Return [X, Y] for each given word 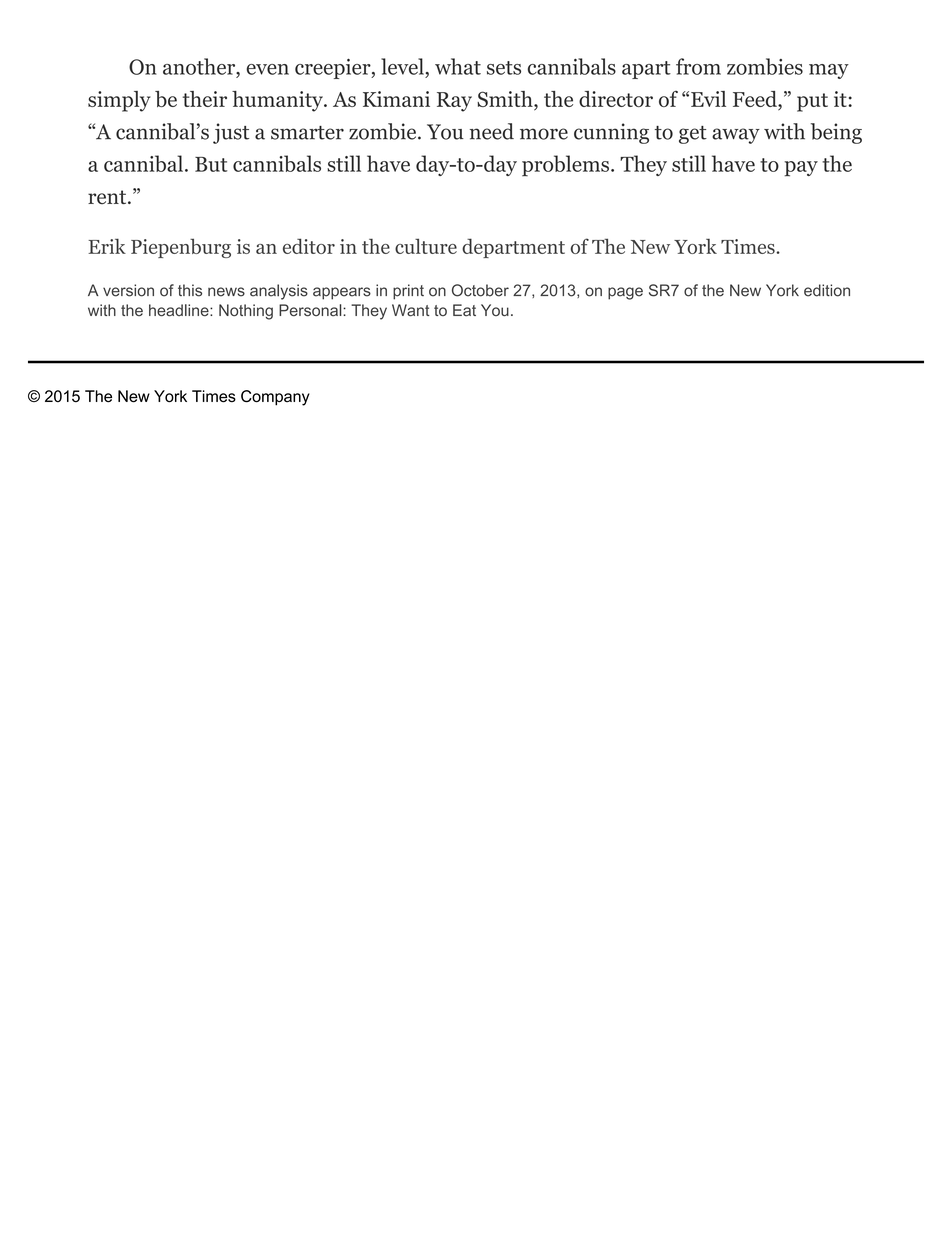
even [268, 69]
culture [426, 246]
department [513, 248]
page [625, 293]
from [698, 66]
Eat [464, 310]
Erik [107, 246]
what [458, 66]
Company [275, 398]
